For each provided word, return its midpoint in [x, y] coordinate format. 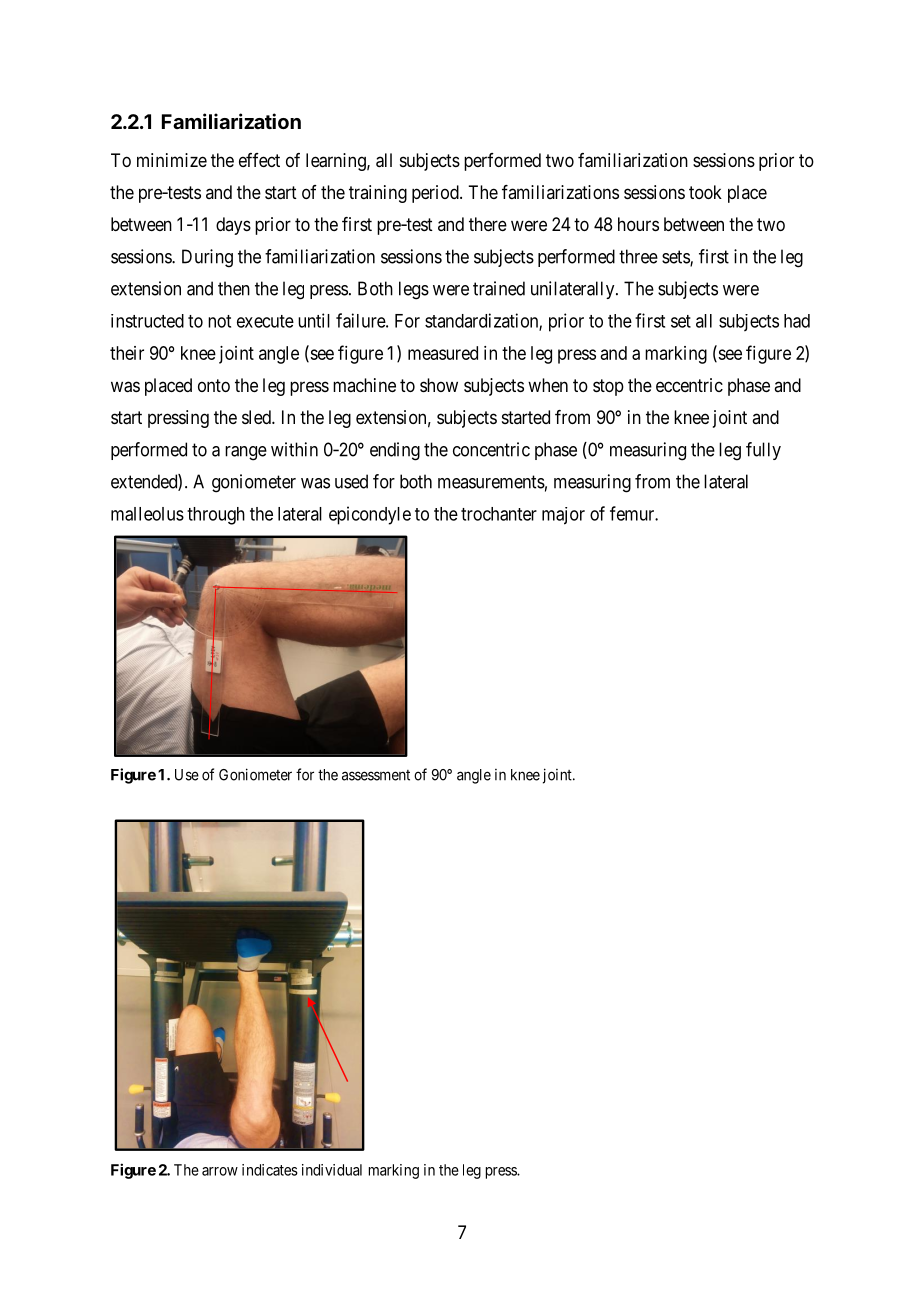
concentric [491, 449]
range [246, 453]
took [705, 192]
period [436, 194]
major [563, 516]
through [216, 516]
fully [763, 451]
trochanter [499, 514]
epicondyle [370, 515]
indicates [270, 1170]
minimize [172, 160]
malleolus [147, 514]
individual [332, 1170]
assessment [376, 775]
